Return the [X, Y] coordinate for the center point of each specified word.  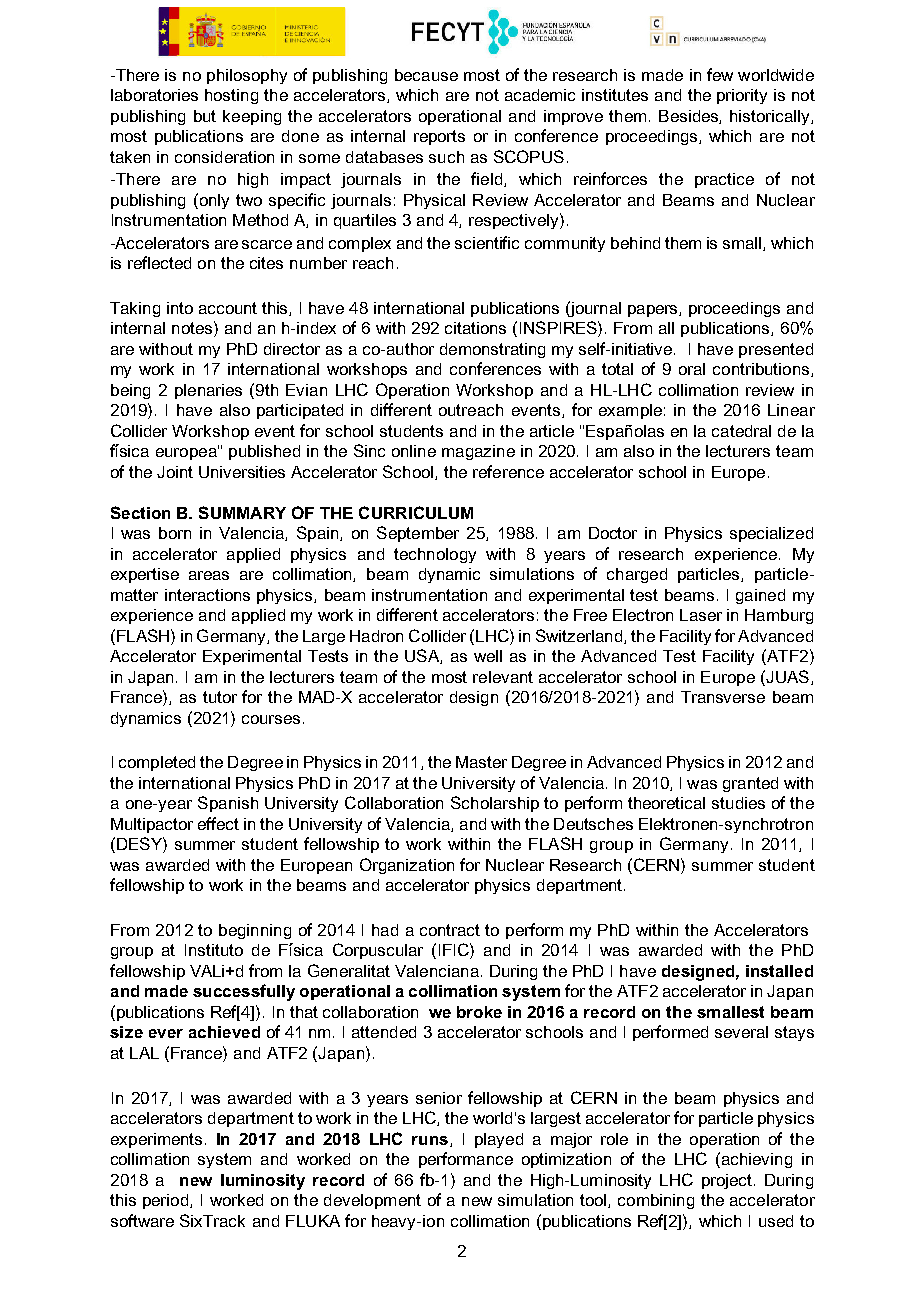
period [167, 1201]
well [488, 656]
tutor [220, 697]
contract [450, 930]
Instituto [214, 950]
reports [439, 137]
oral [692, 369]
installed [779, 971]
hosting [231, 96]
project [727, 1181]
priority [742, 96]
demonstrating [492, 350]
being [130, 391]
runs [430, 1140]
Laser [701, 615]
